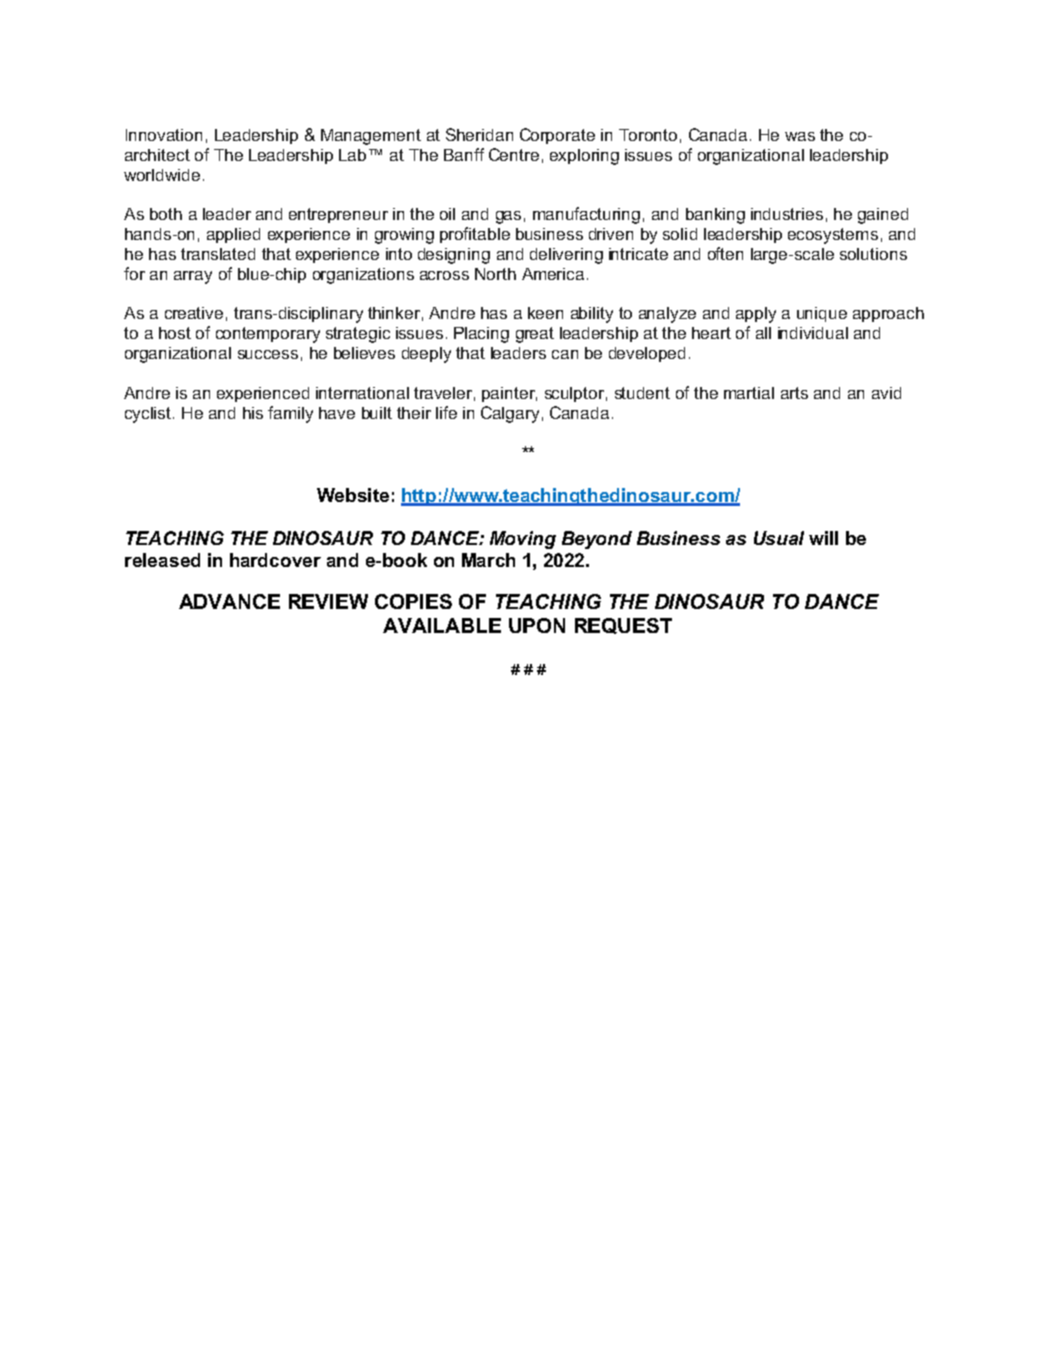  Describe the element at coordinates (193, 277) in the page. I see `array` at that location.
